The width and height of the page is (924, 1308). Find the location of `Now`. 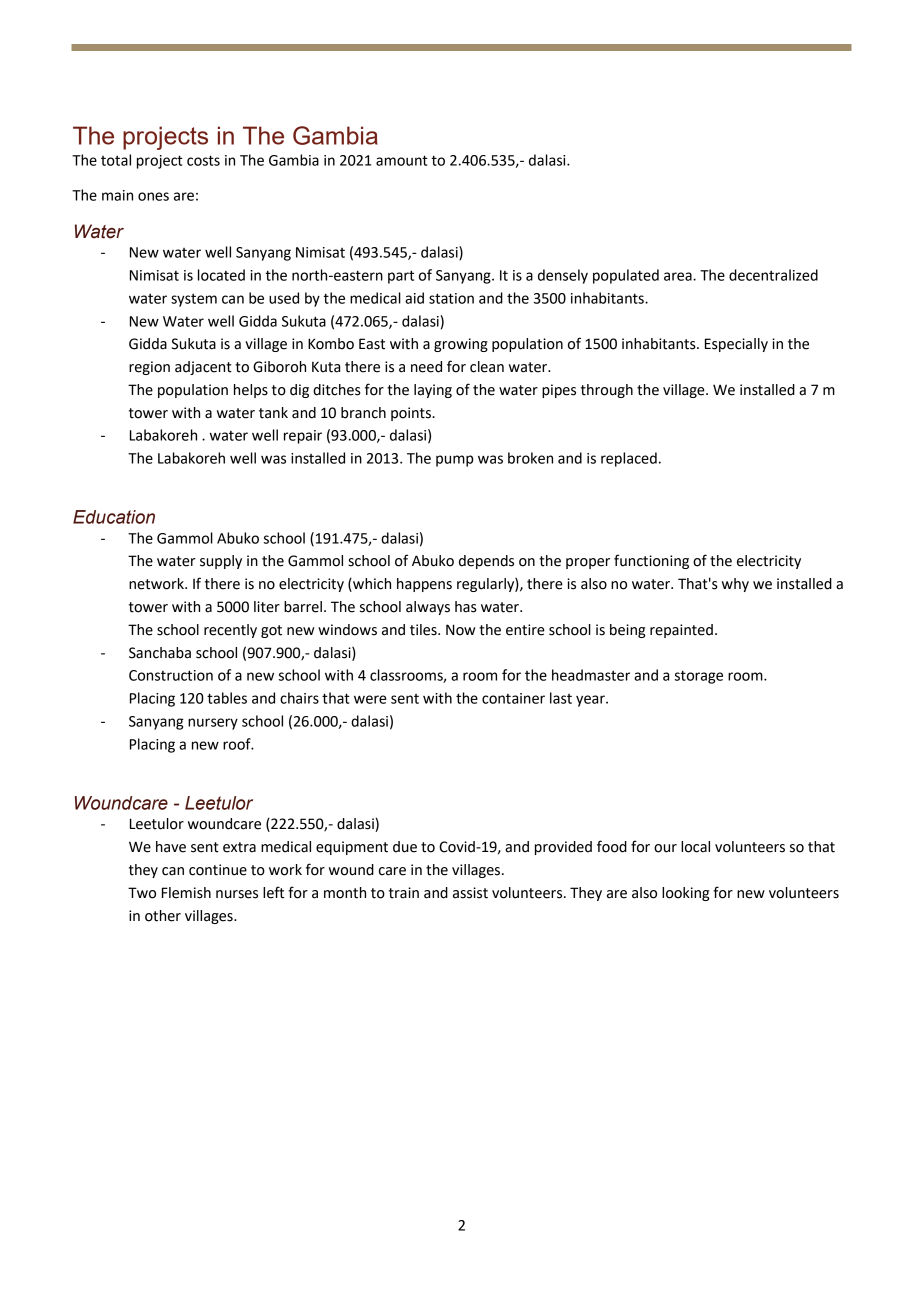

Now is located at coordinates (460, 630).
